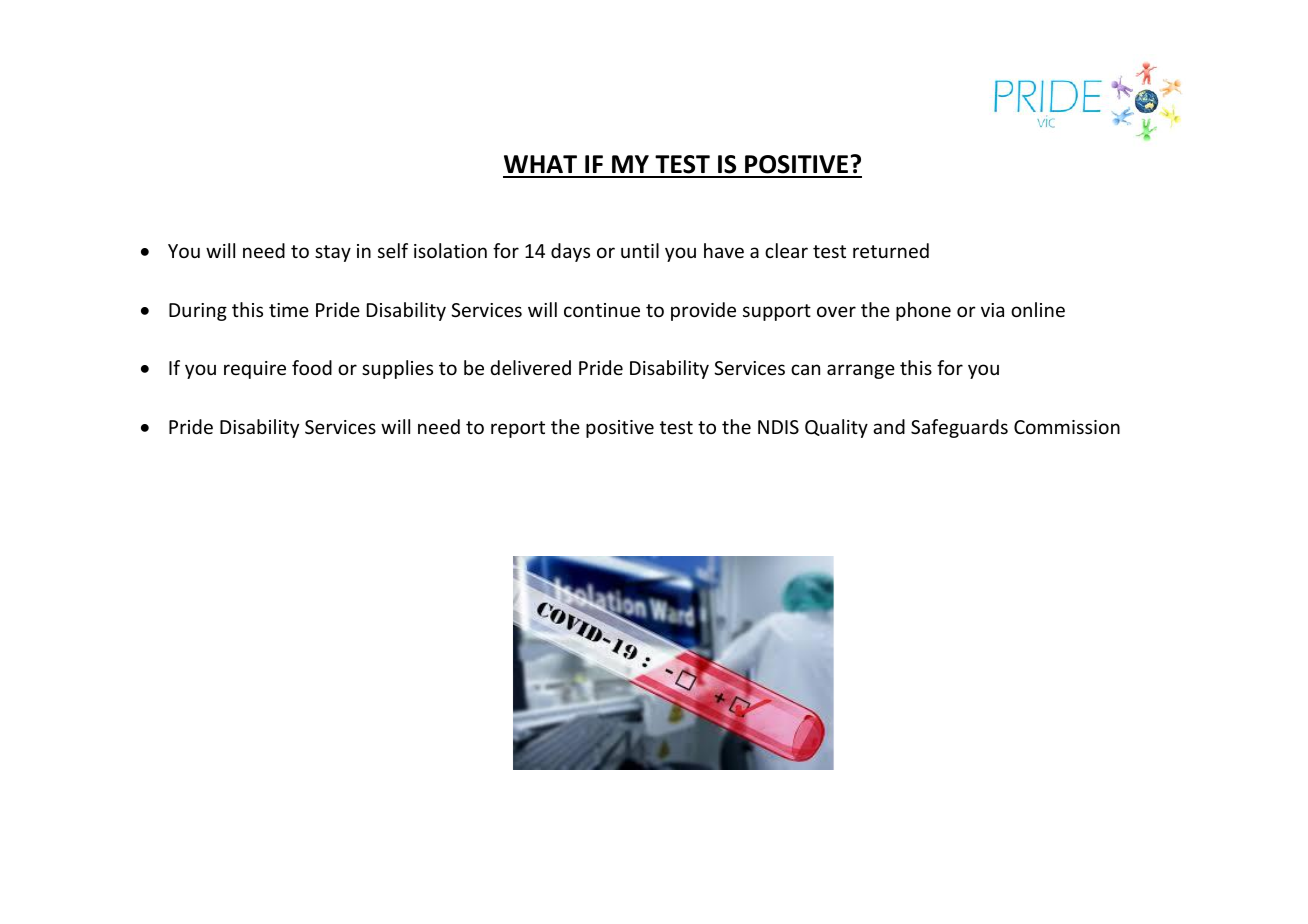 Image resolution: width=1308 pixels, height=924 pixels. What do you see at coordinates (312, 367) in the screenshot?
I see `food` at bounding box center [312, 367].
